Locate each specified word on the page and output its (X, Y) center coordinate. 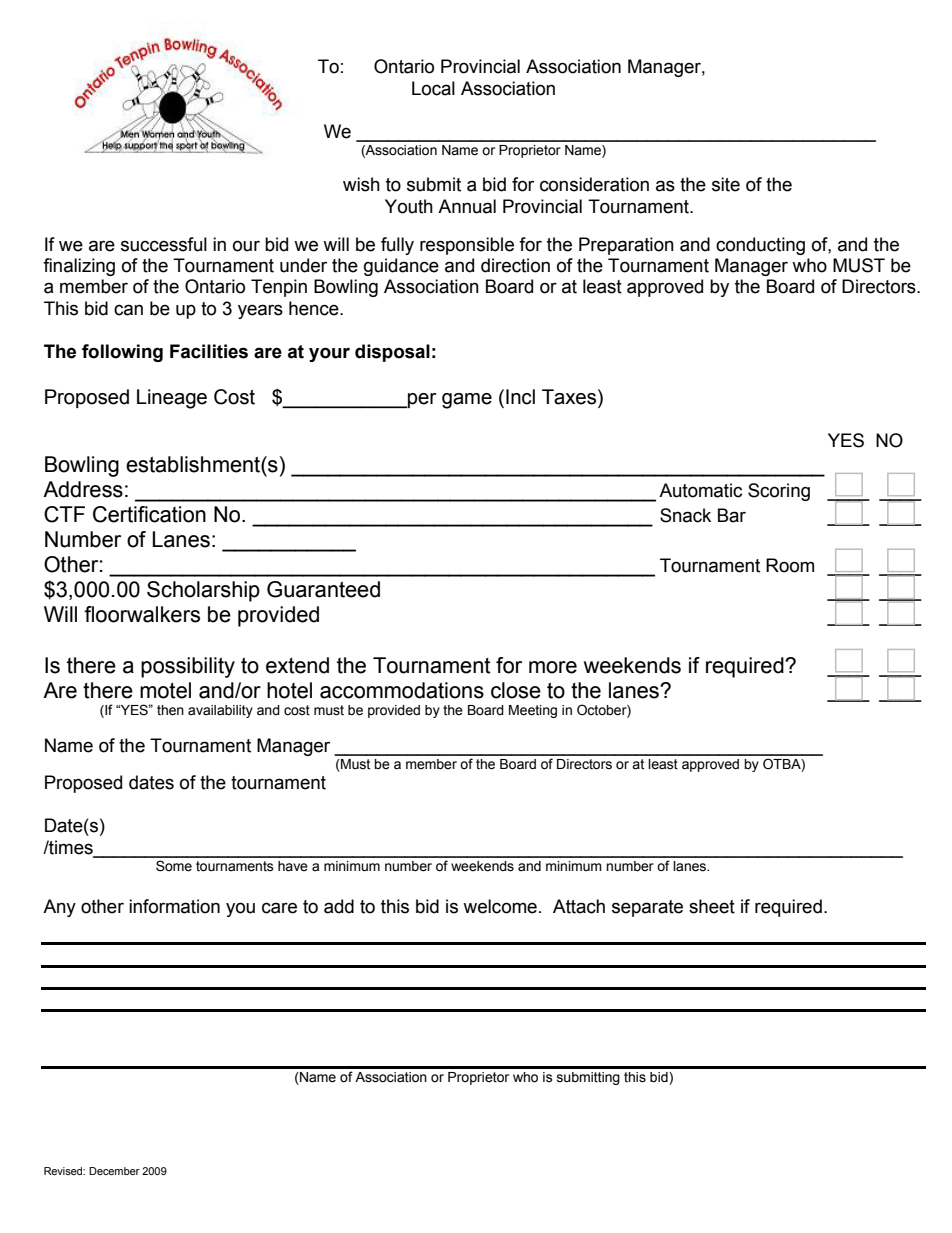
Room (790, 565)
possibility (188, 667)
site (726, 184)
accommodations (402, 690)
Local (433, 88)
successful (164, 244)
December (114, 1171)
